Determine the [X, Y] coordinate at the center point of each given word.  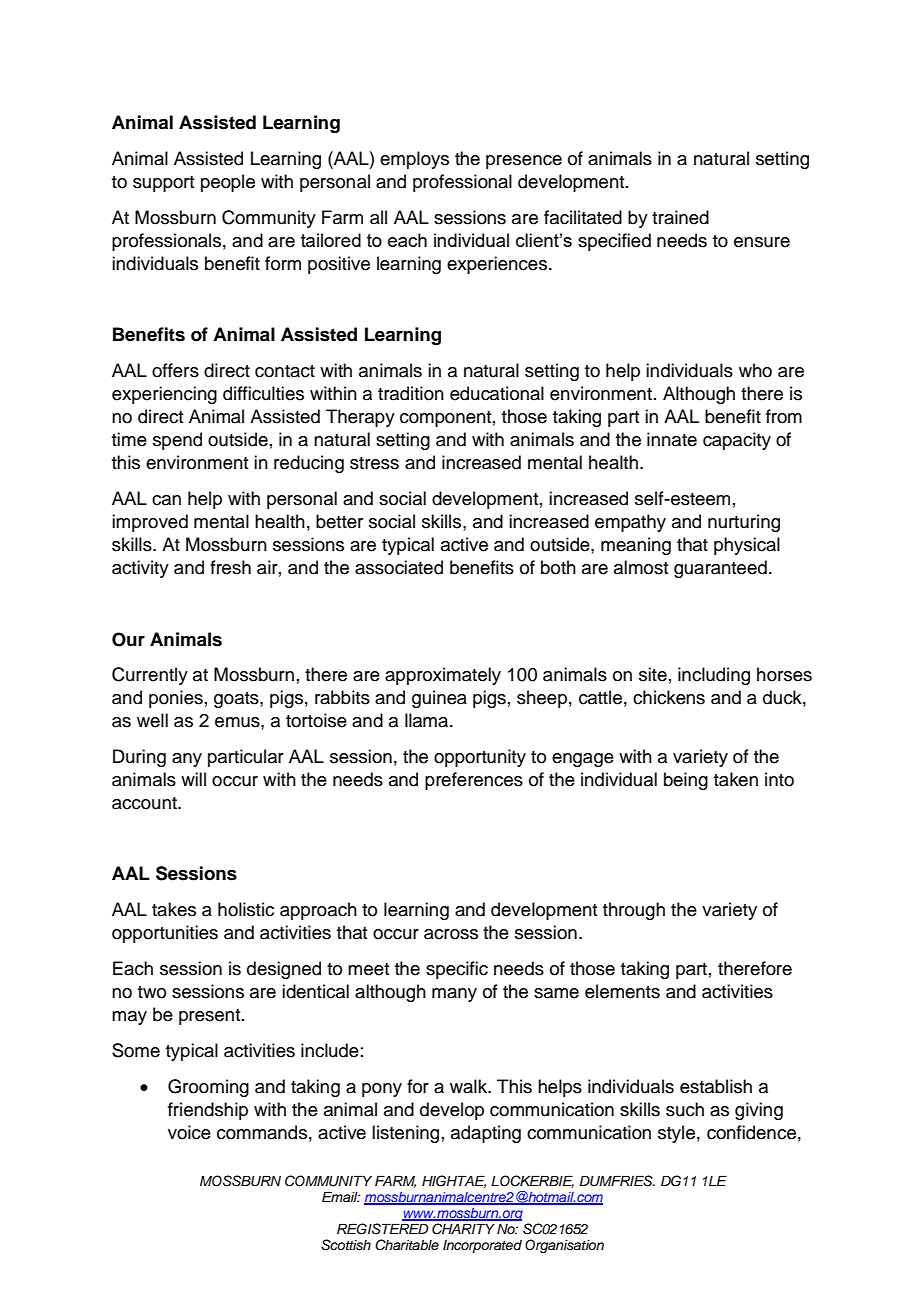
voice [189, 1132]
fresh [230, 567]
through [634, 911]
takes [174, 909]
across [451, 934]
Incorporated [482, 1246]
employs [414, 160]
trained [680, 217]
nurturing [744, 523]
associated [399, 567]
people [228, 183]
